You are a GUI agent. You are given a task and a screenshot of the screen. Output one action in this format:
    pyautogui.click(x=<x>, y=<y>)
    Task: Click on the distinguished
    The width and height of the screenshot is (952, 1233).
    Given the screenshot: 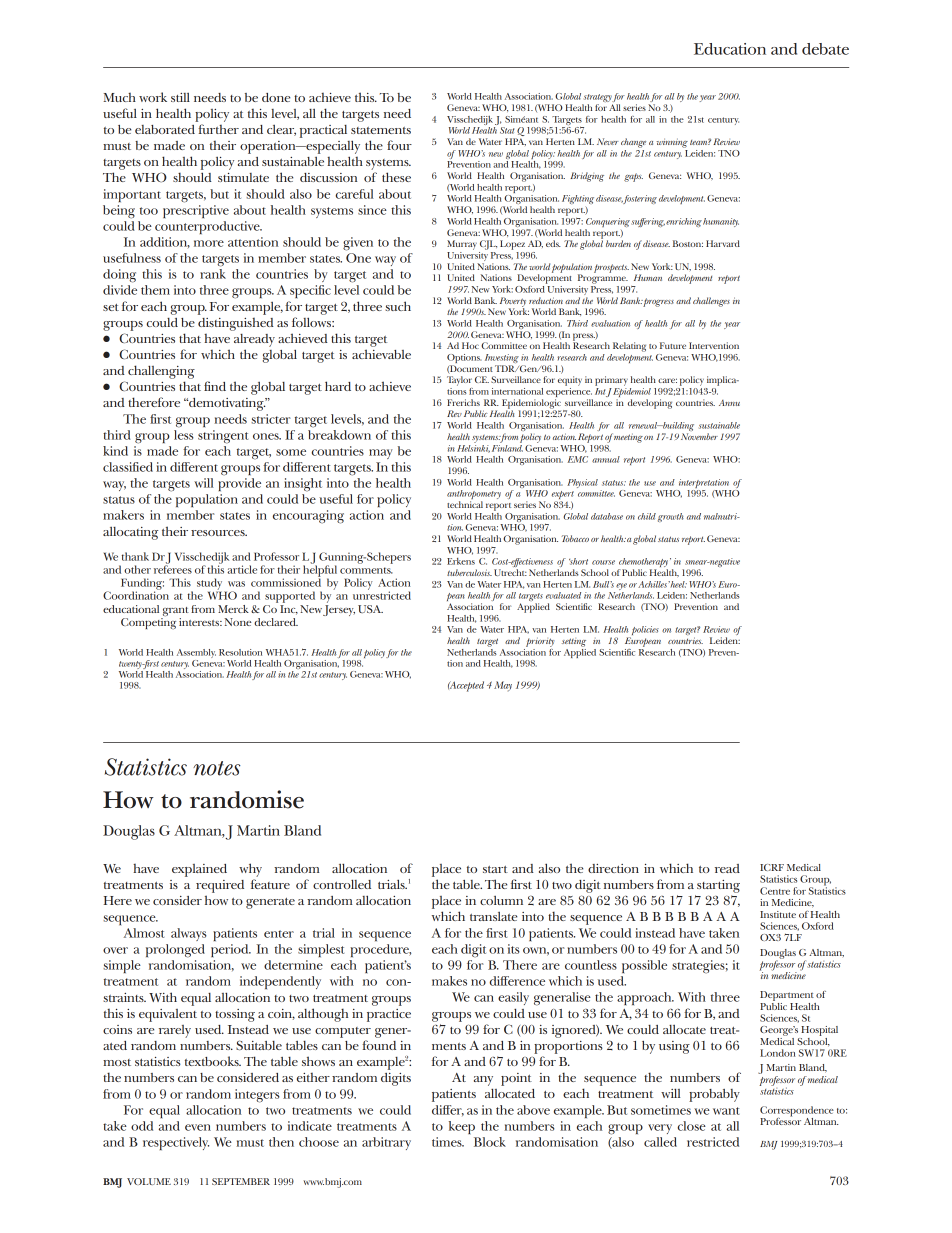 What is the action you would take?
    pyautogui.click(x=236, y=324)
